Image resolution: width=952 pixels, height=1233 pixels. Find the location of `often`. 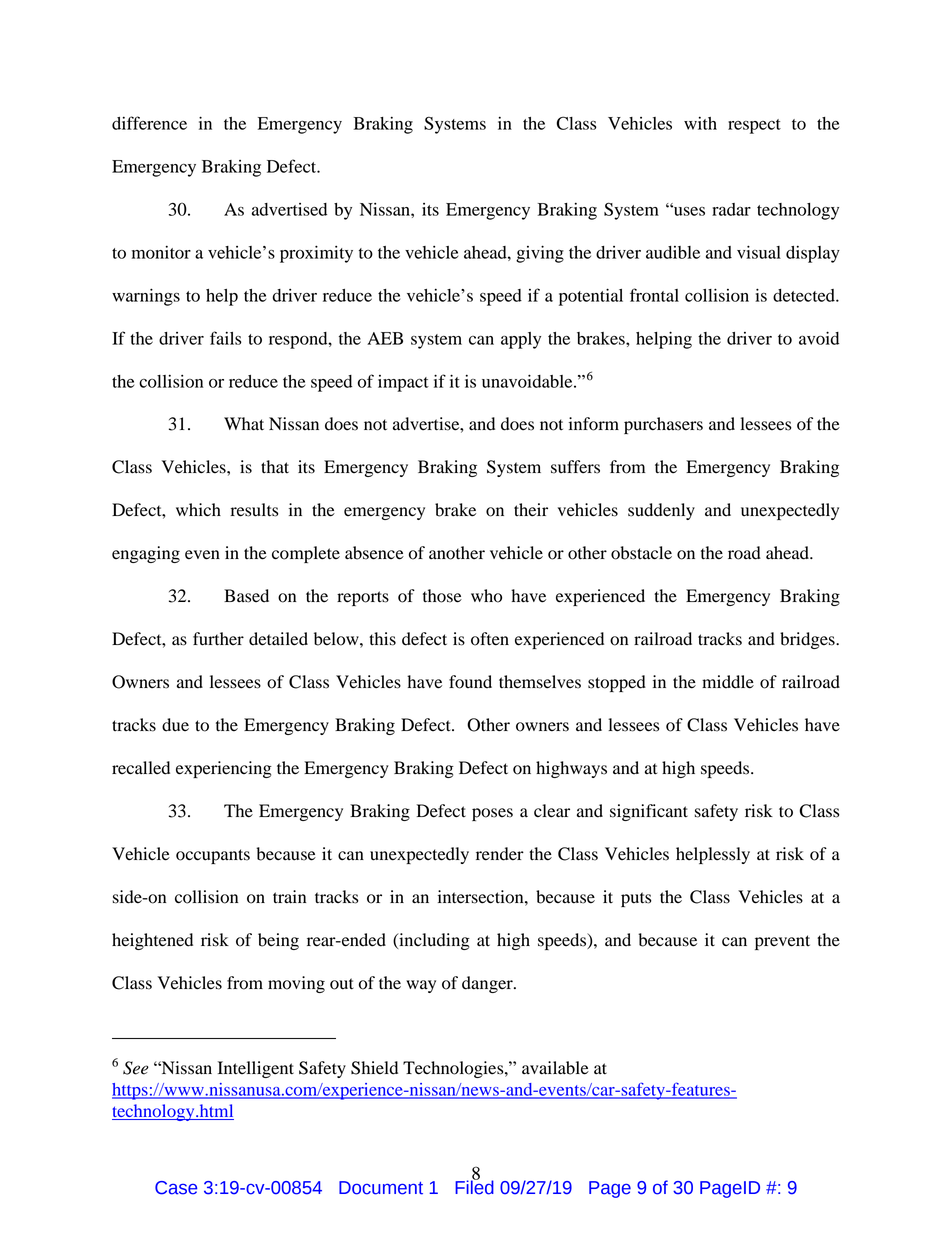

often is located at coordinates (490, 639).
